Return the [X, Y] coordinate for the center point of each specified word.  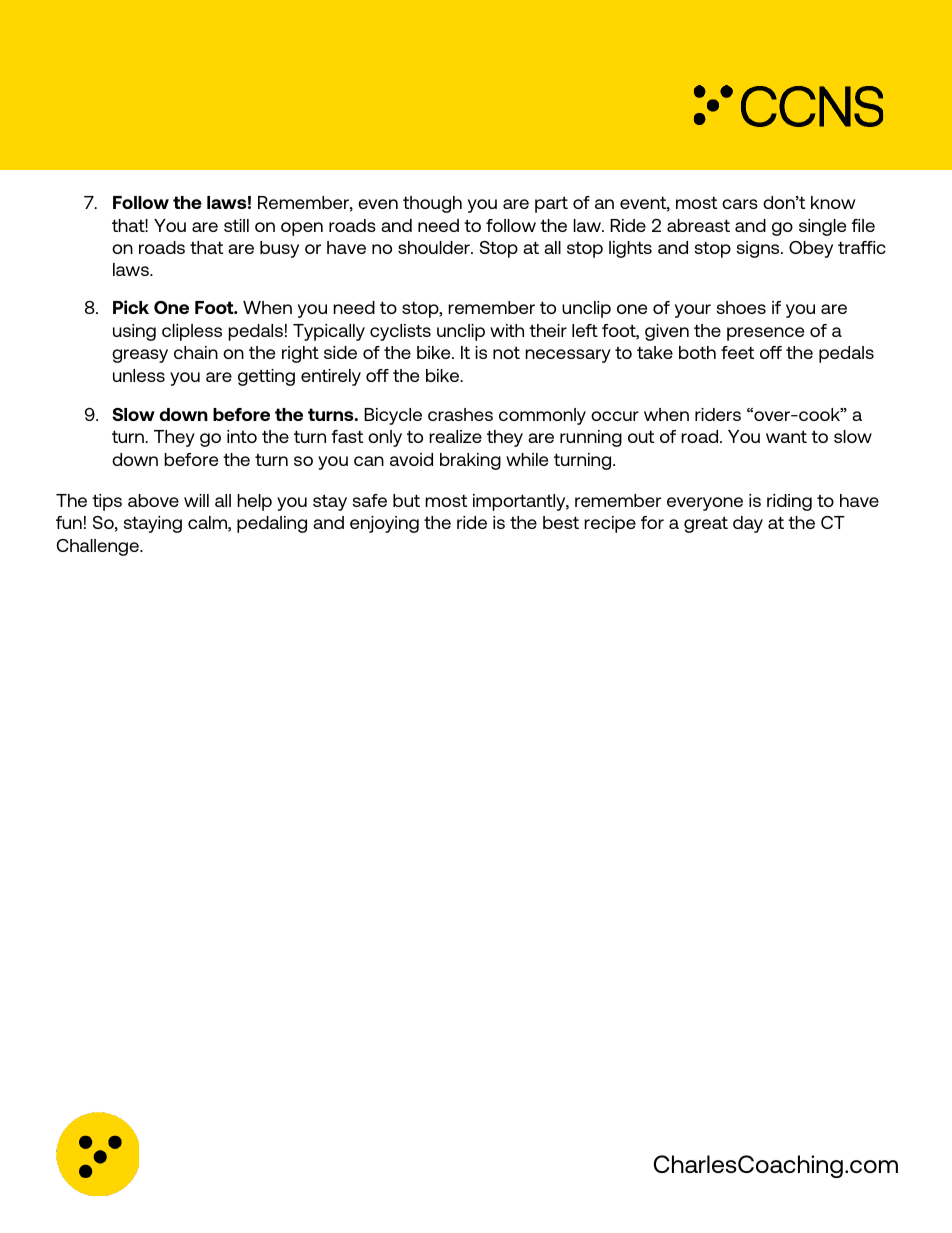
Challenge [98, 547]
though [432, 204]
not [506, 352]
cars [740, 204]
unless [139, 375]
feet [737, 352]
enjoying [384, 524]
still [236, 225]
